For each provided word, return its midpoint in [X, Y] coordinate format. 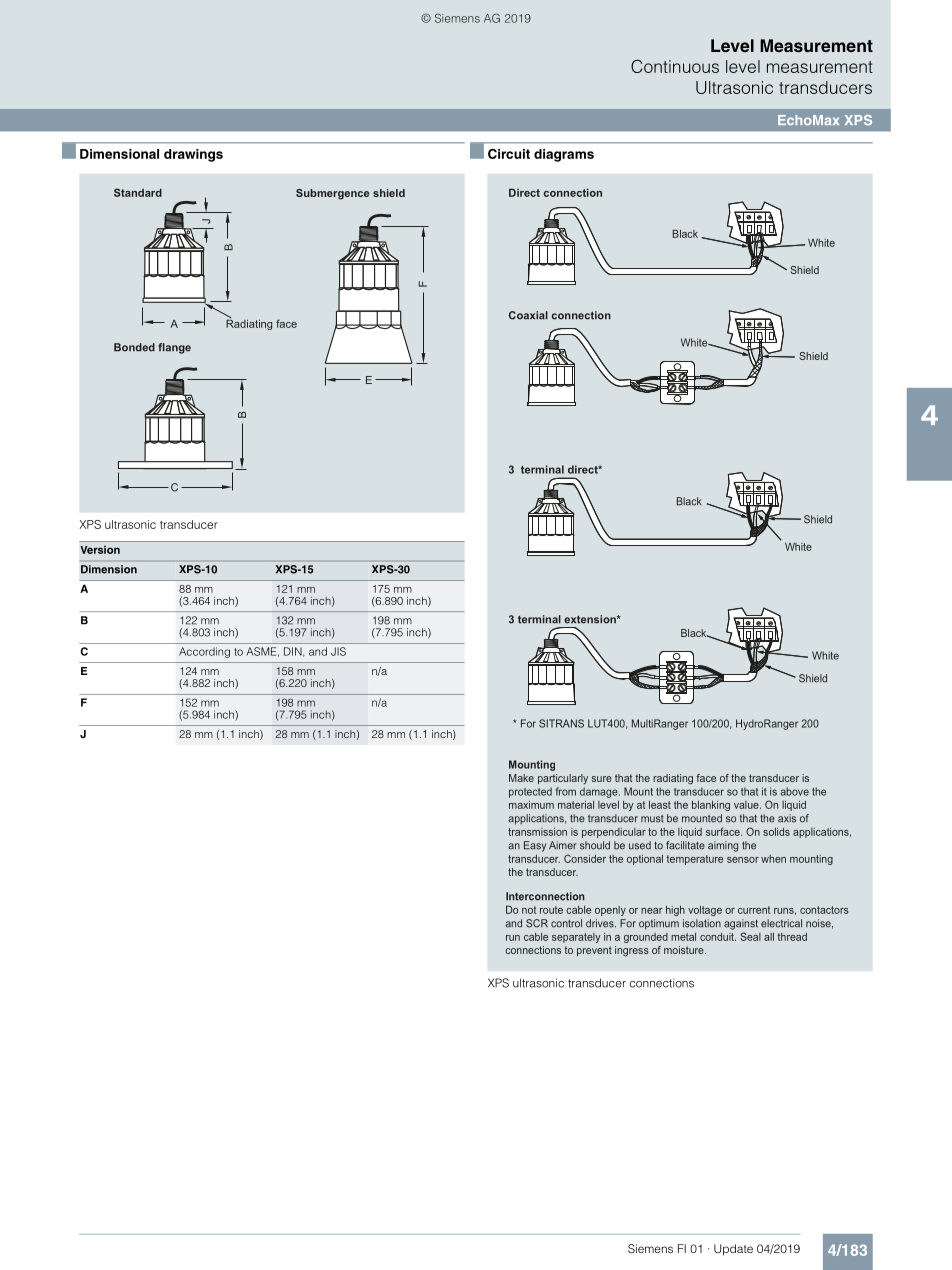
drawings [193, 155]
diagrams [564, 155]
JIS [338, 651]
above [794, 791]
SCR [537, 923]
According [204, 652]
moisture [685, 950]
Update [733, 1250]
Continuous [675, 66]
